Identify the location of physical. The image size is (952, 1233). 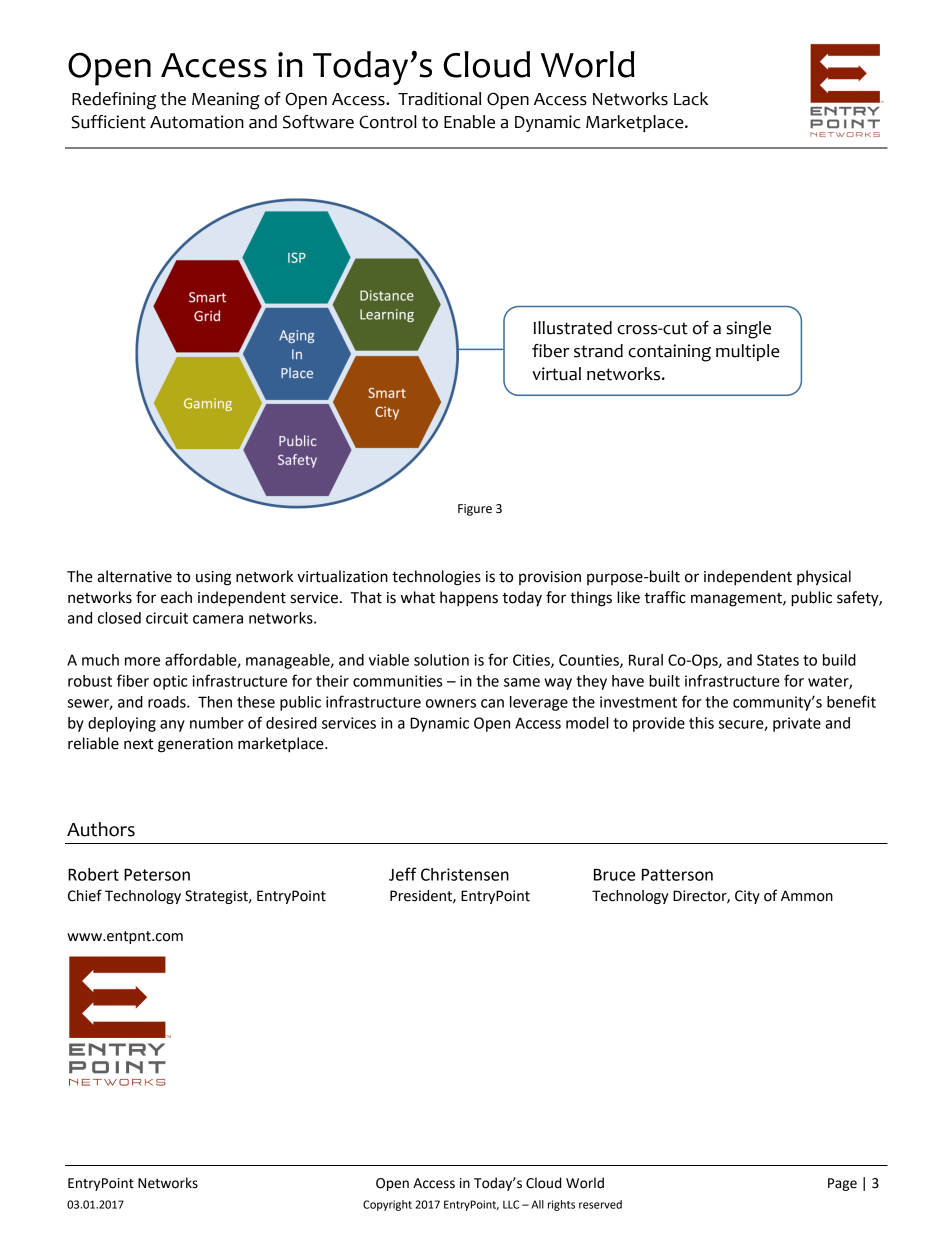
(824, 578).
